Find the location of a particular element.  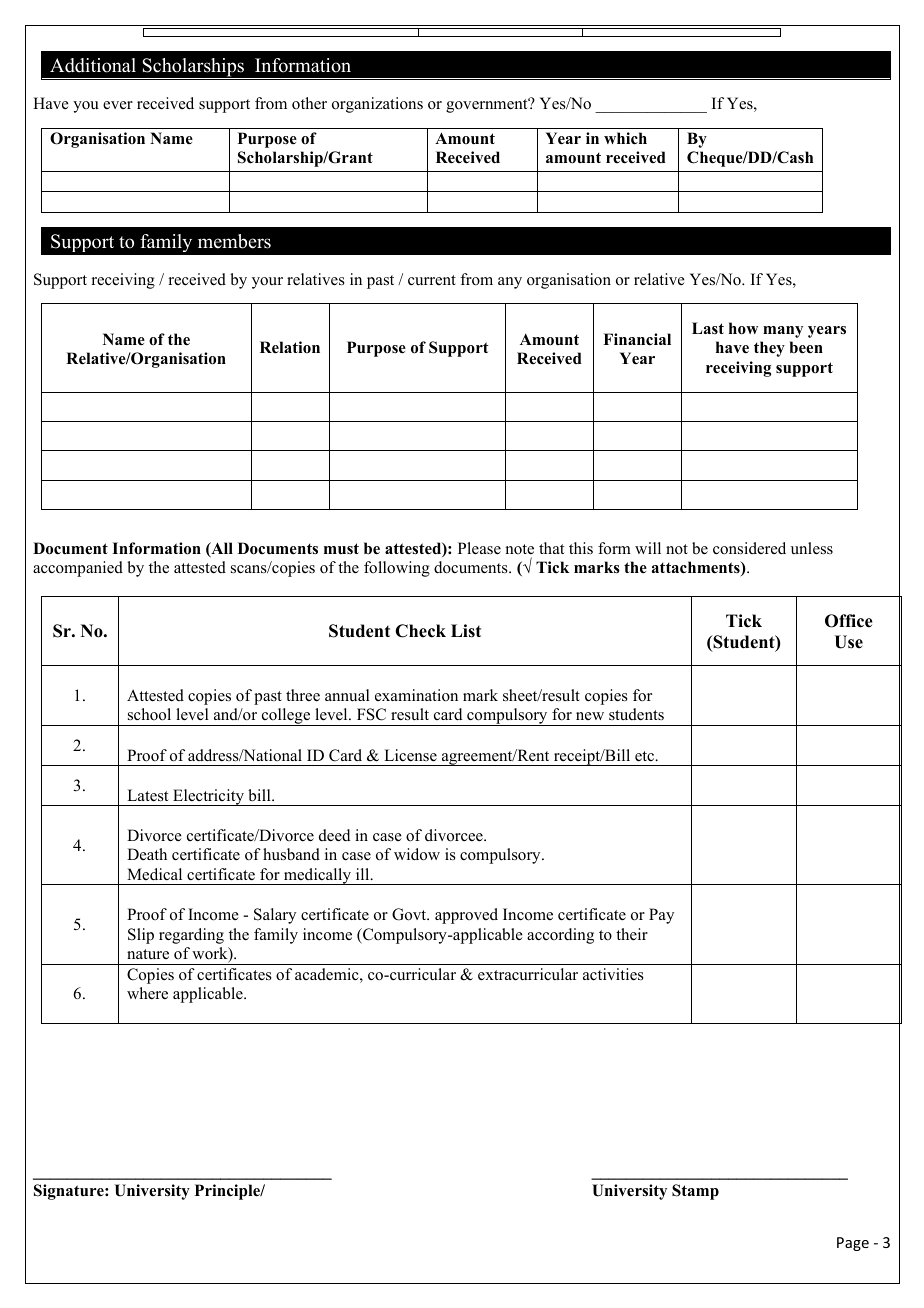

ever is located at coordinates (118, 105).
